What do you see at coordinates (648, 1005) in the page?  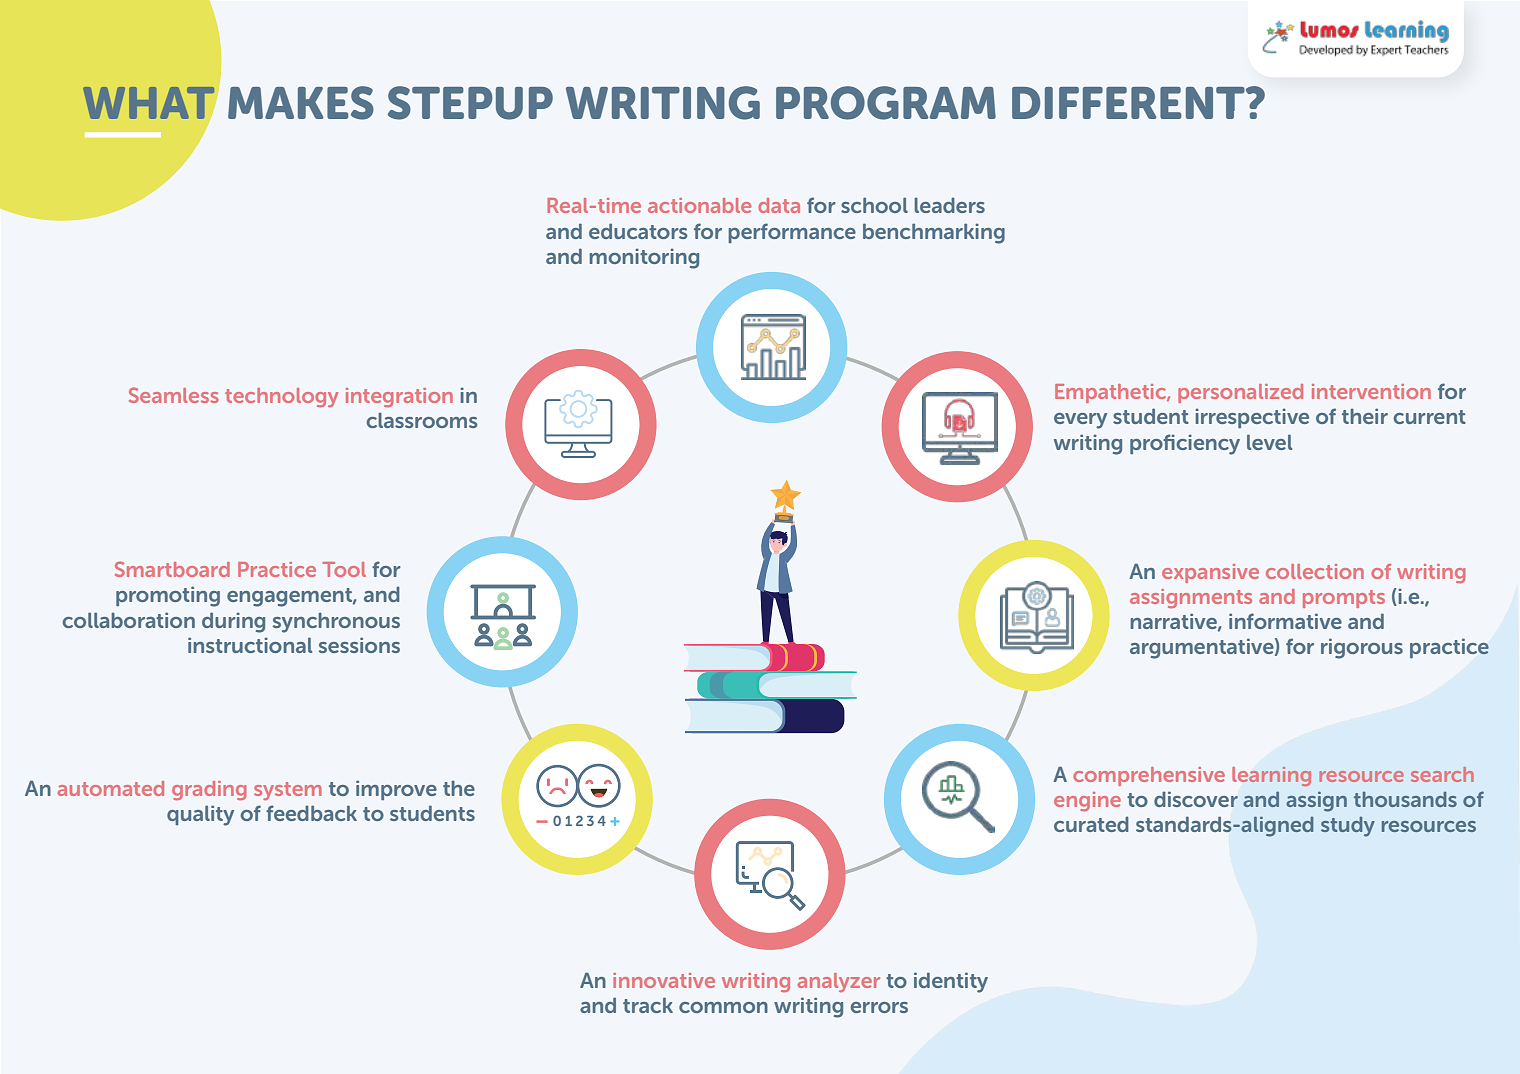 I see `track` at bounding box center [648, 1005].
